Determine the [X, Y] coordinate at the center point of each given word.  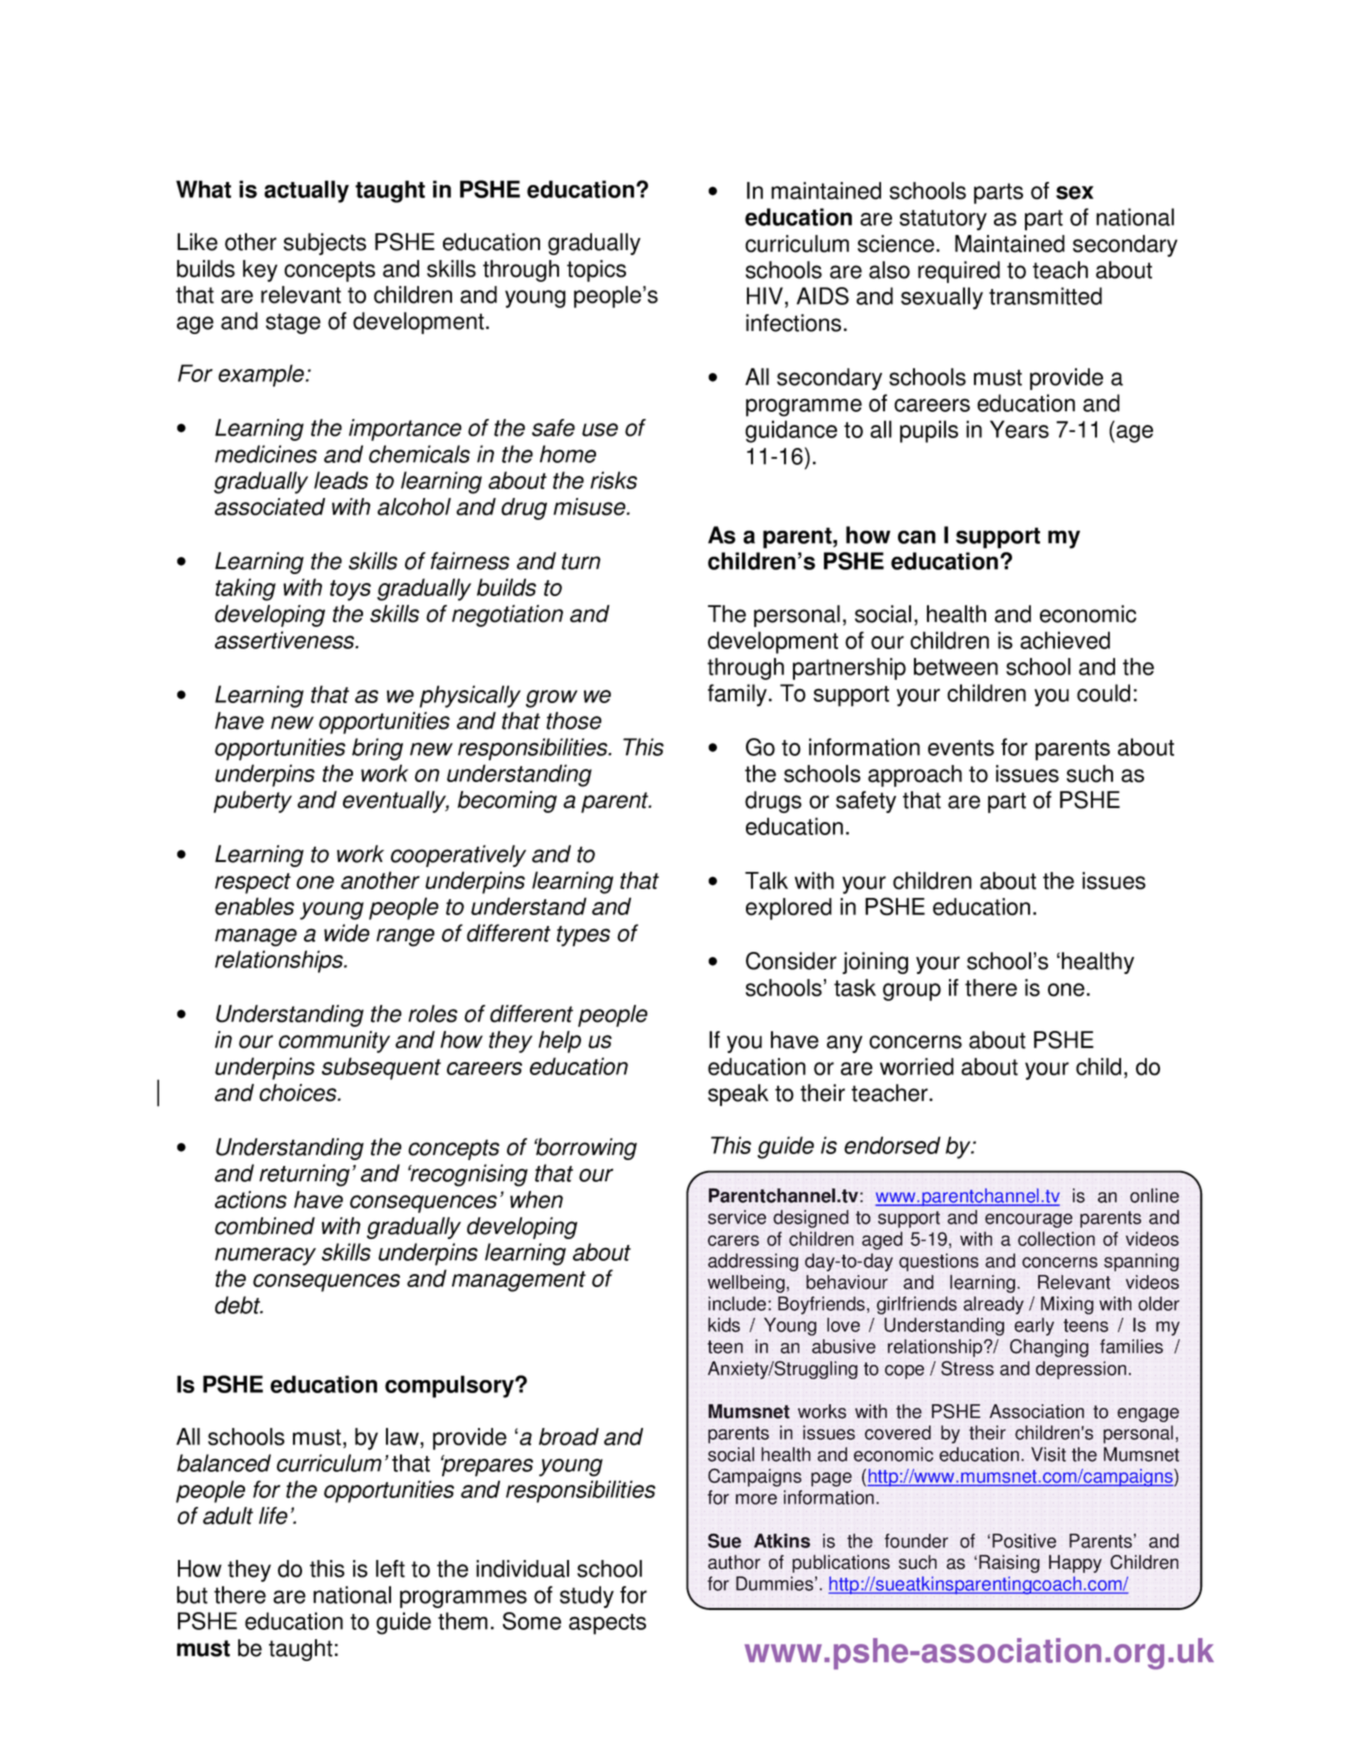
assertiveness [286, 640]
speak [738, 1095]
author [734, 1562]
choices [299, 1093]
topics [596, 271]
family [737, 695]
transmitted [1045, 296]
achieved [1065, 640]
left [390, 1569]
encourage [1029, 1220]
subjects [325, 244]
